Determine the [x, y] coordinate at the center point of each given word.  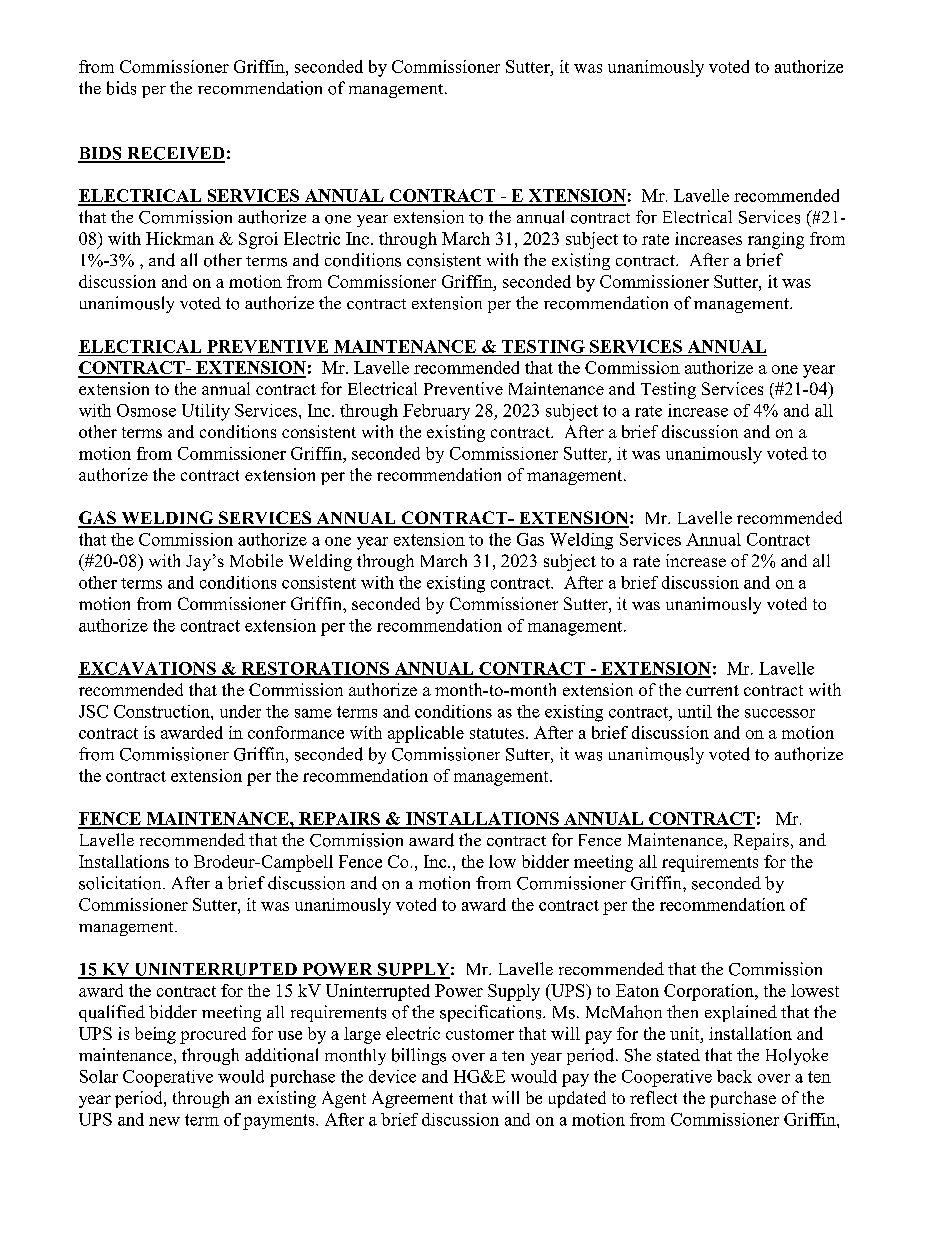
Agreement [412, 1099]
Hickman [180, 238]
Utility [206, 412]
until [695, 711]
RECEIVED [175, 154]
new [164, 1121]
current [712, 690]
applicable [426, 734]
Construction [163, 711]
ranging [776, 240]
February [436, 412]
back [734, 1076]
